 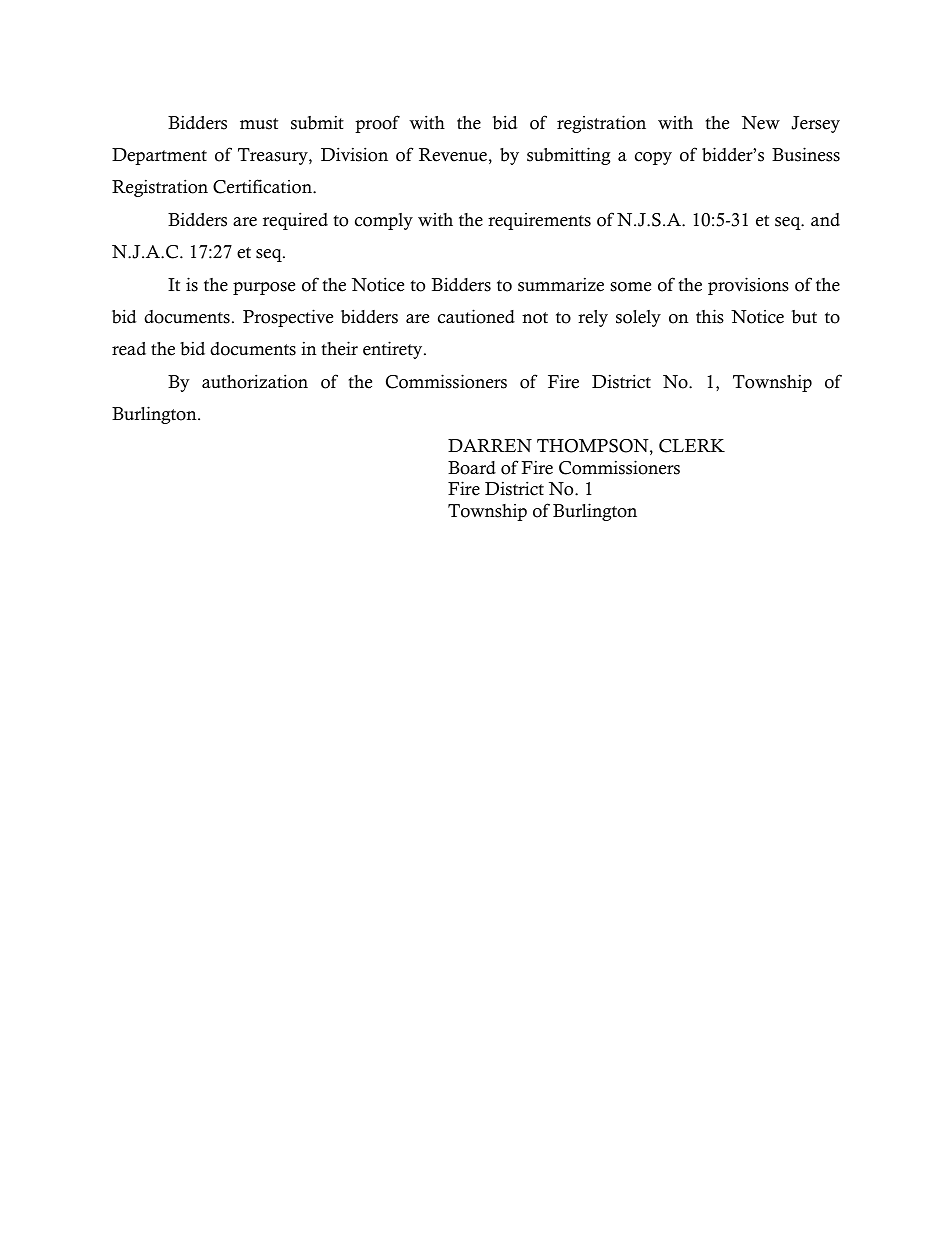 I want to click on DARREN, so click(x=490, y=445).
